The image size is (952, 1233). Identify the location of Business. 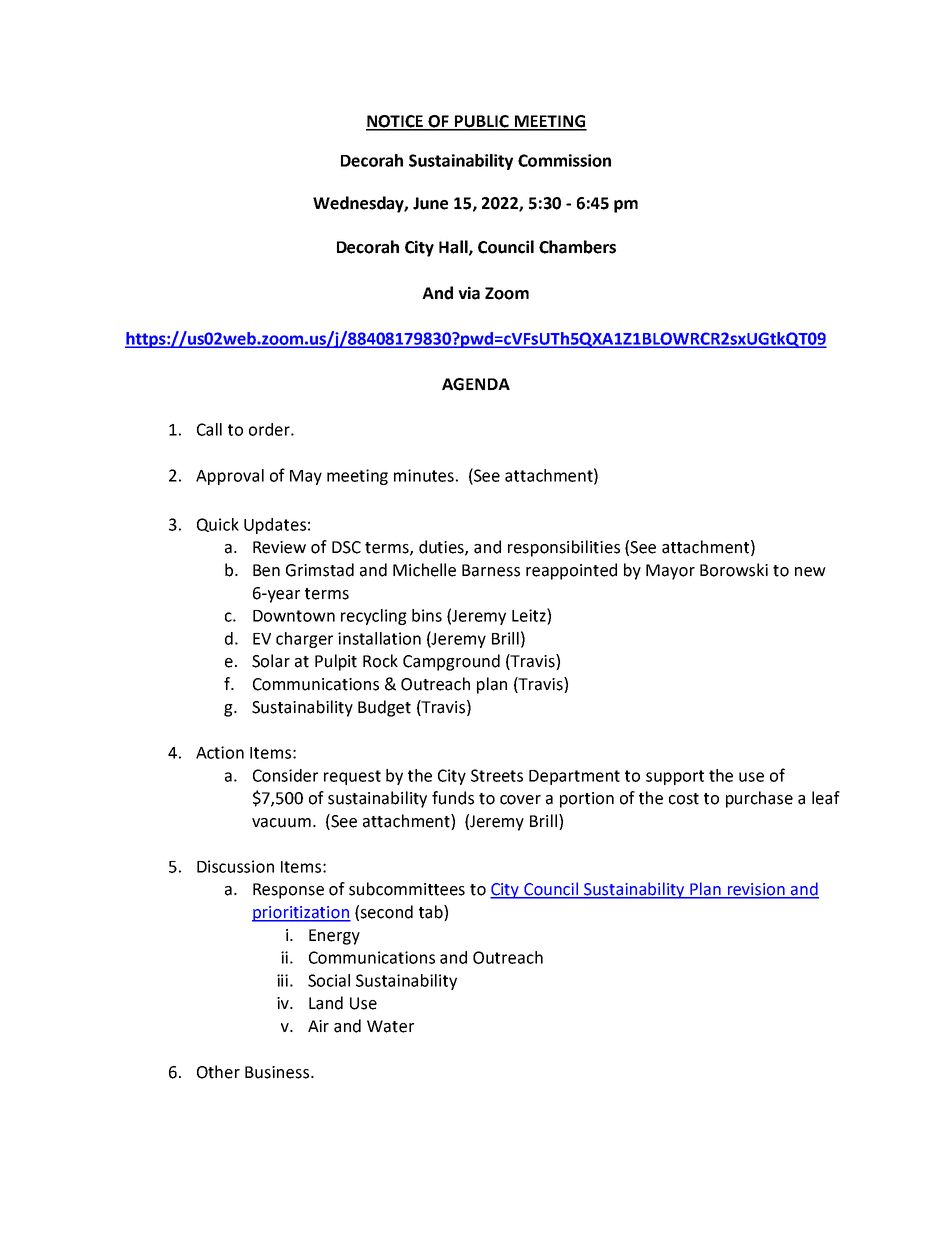
(278, 1072).
